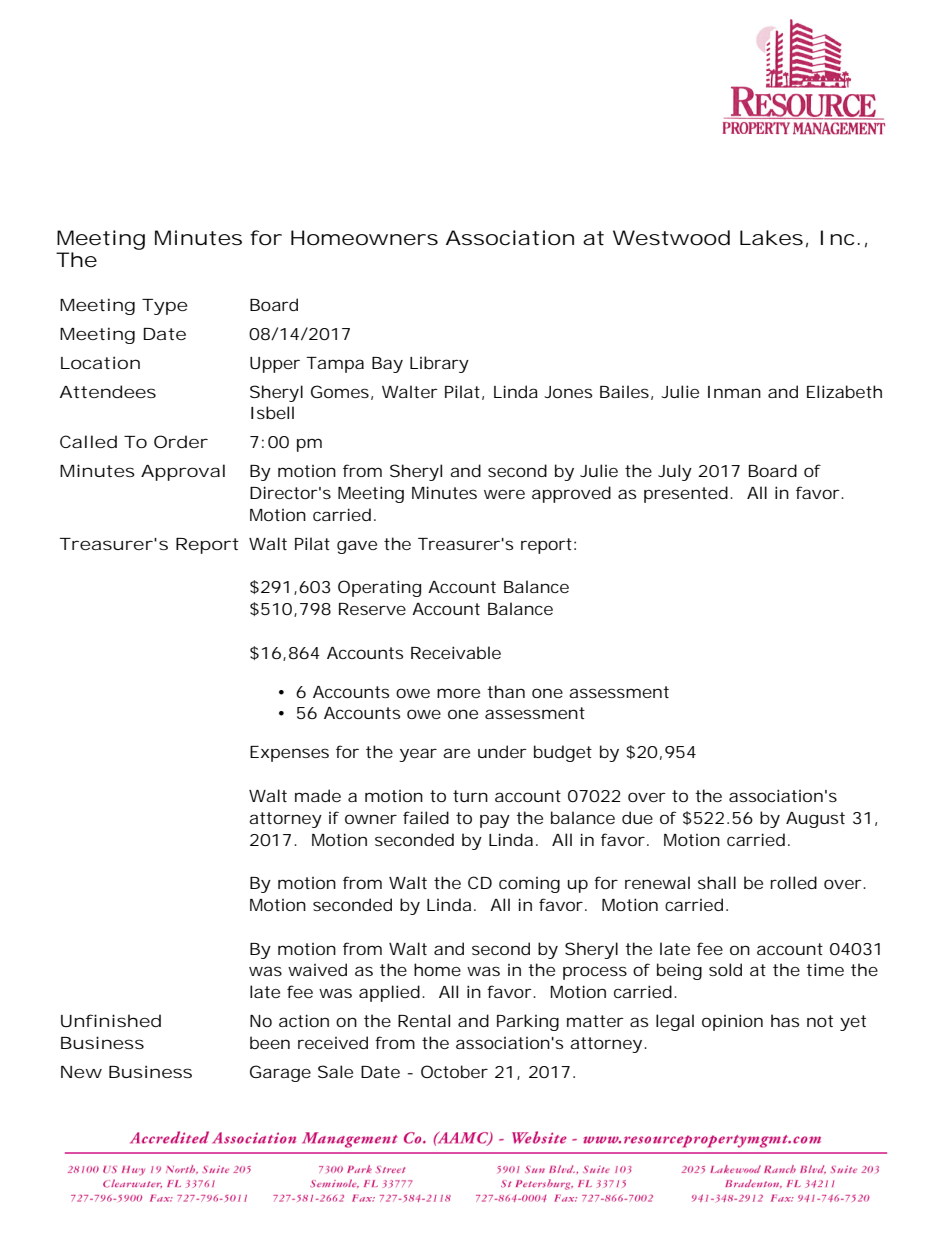 This screenshot has width=952, height=1233. Describe the element at coordinates (771, 238) in the screenshot. I see `Lakes` at that location.
